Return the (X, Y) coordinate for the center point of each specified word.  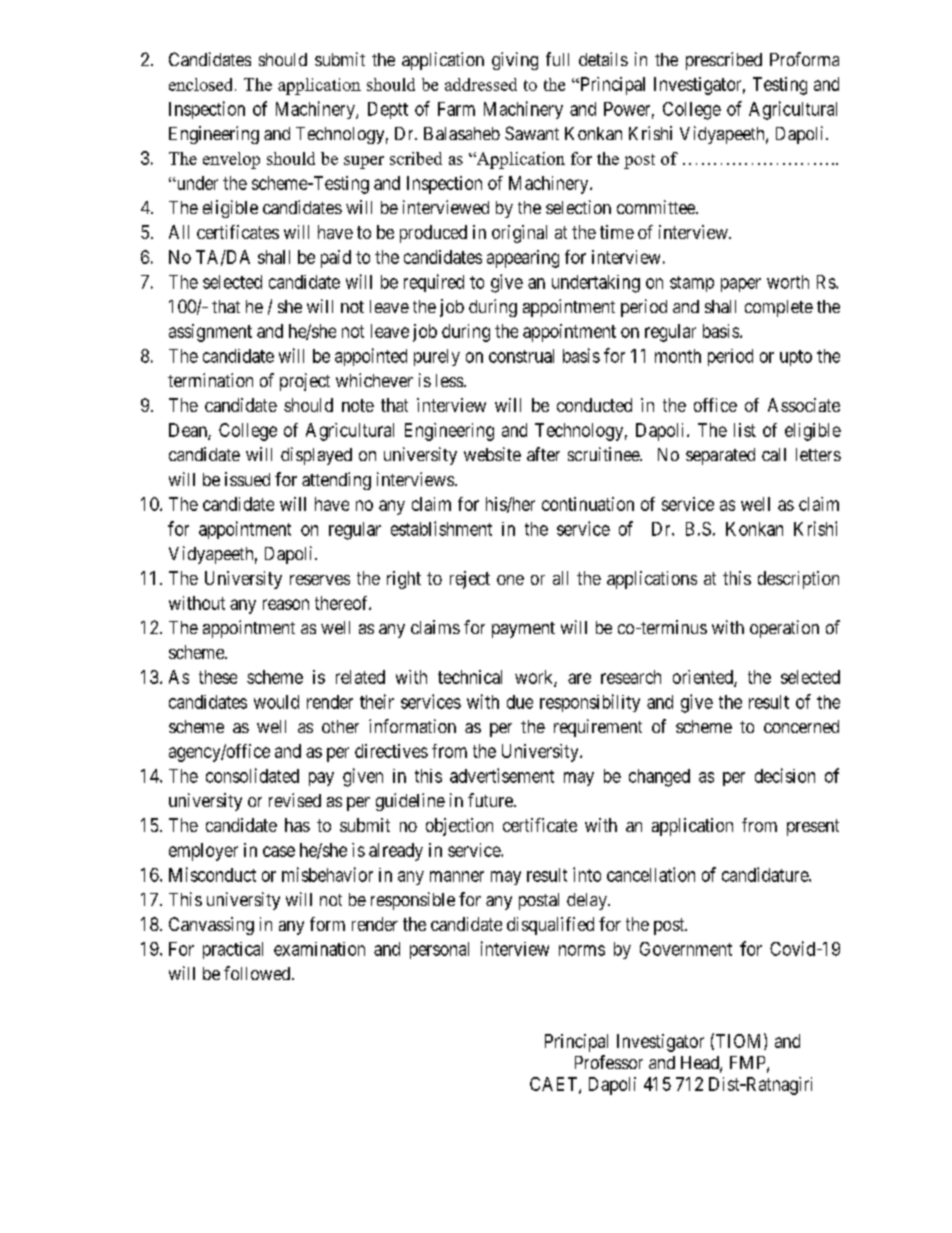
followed (258, 973)
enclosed (202, 84)
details (603, 59)
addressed (481, 84)
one (510, 580)
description (798, 580)
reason (286, 604)
